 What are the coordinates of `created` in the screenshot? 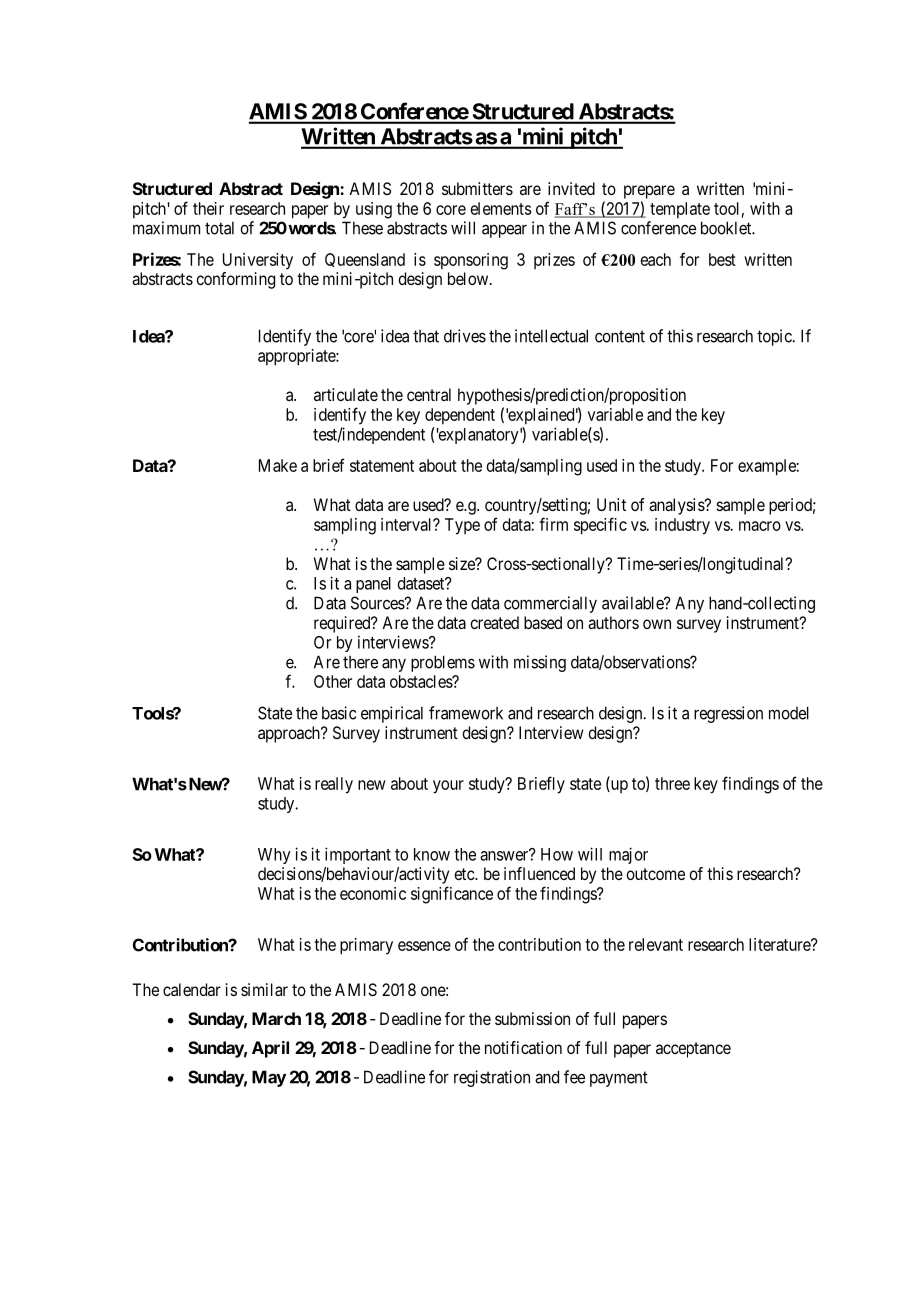 It's located at (494, 622).
